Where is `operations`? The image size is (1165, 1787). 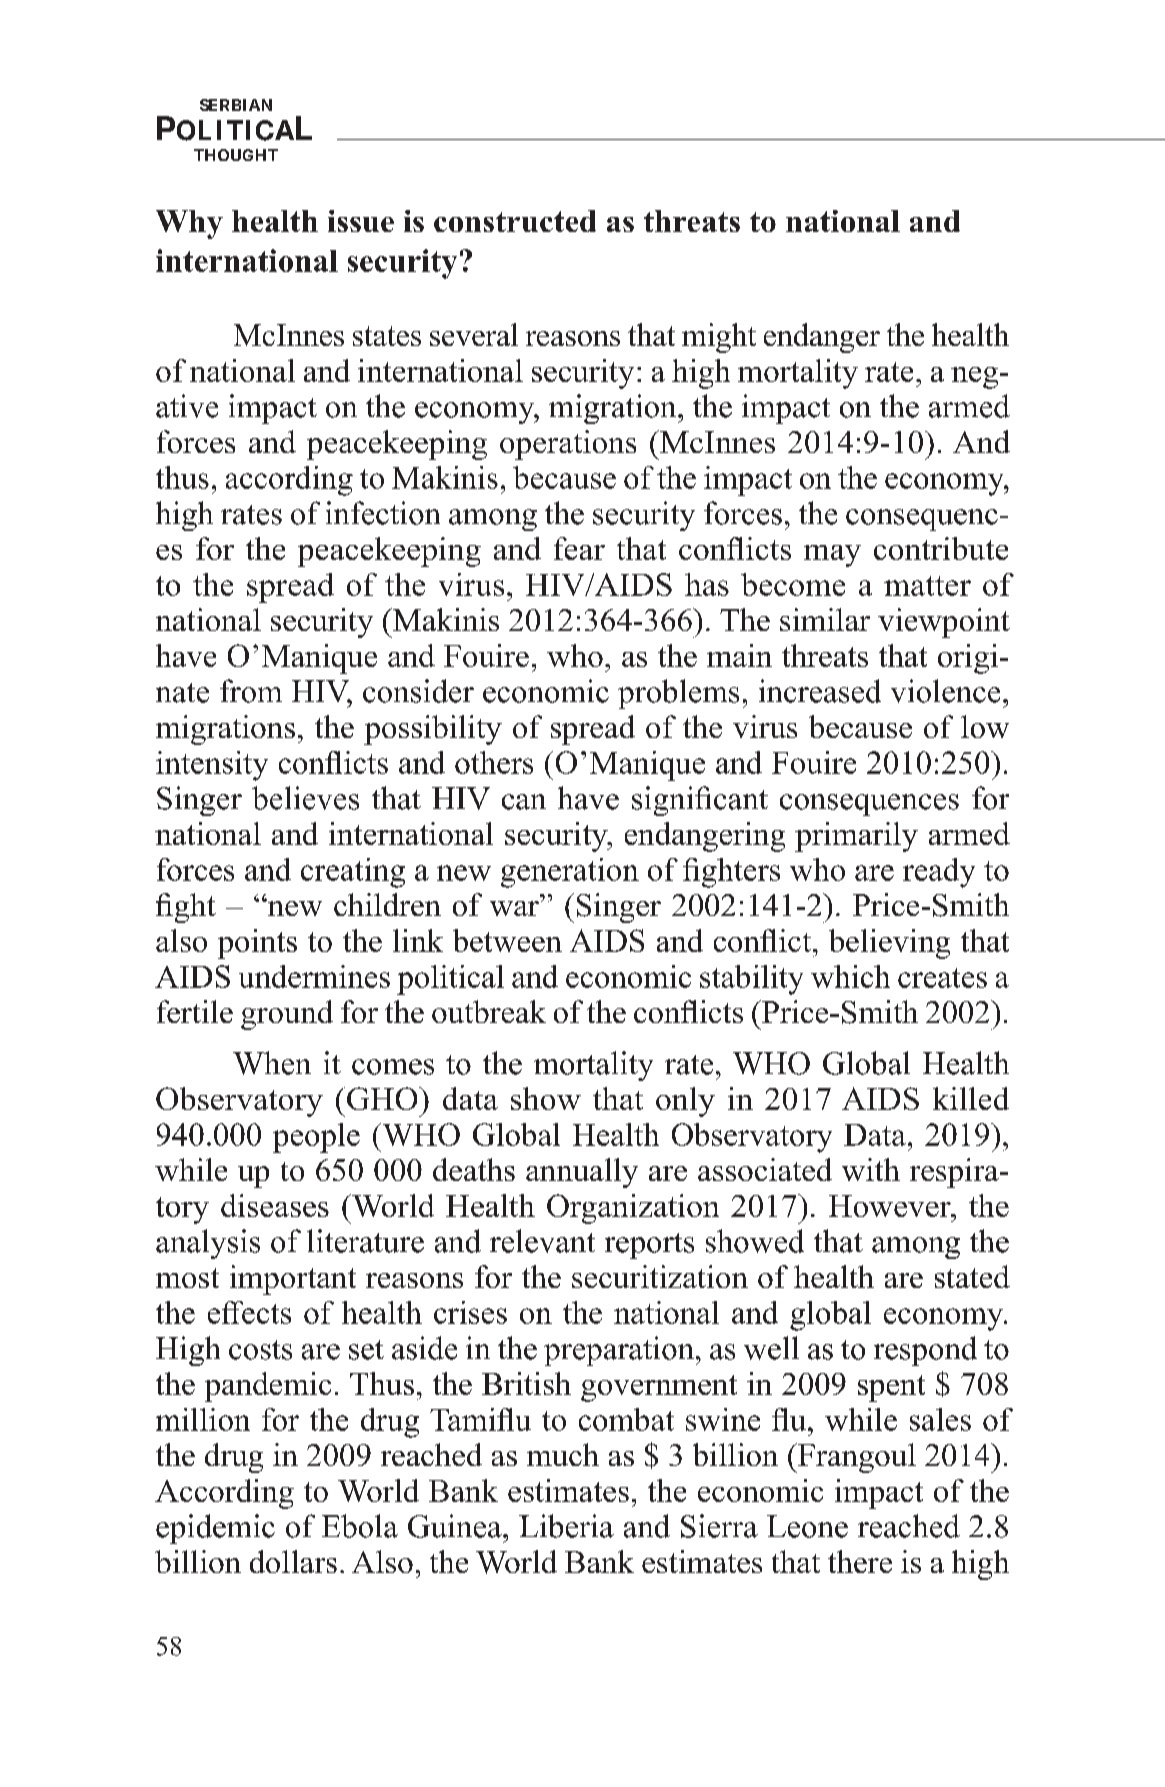 operations is located at coordinates (568, 445).
